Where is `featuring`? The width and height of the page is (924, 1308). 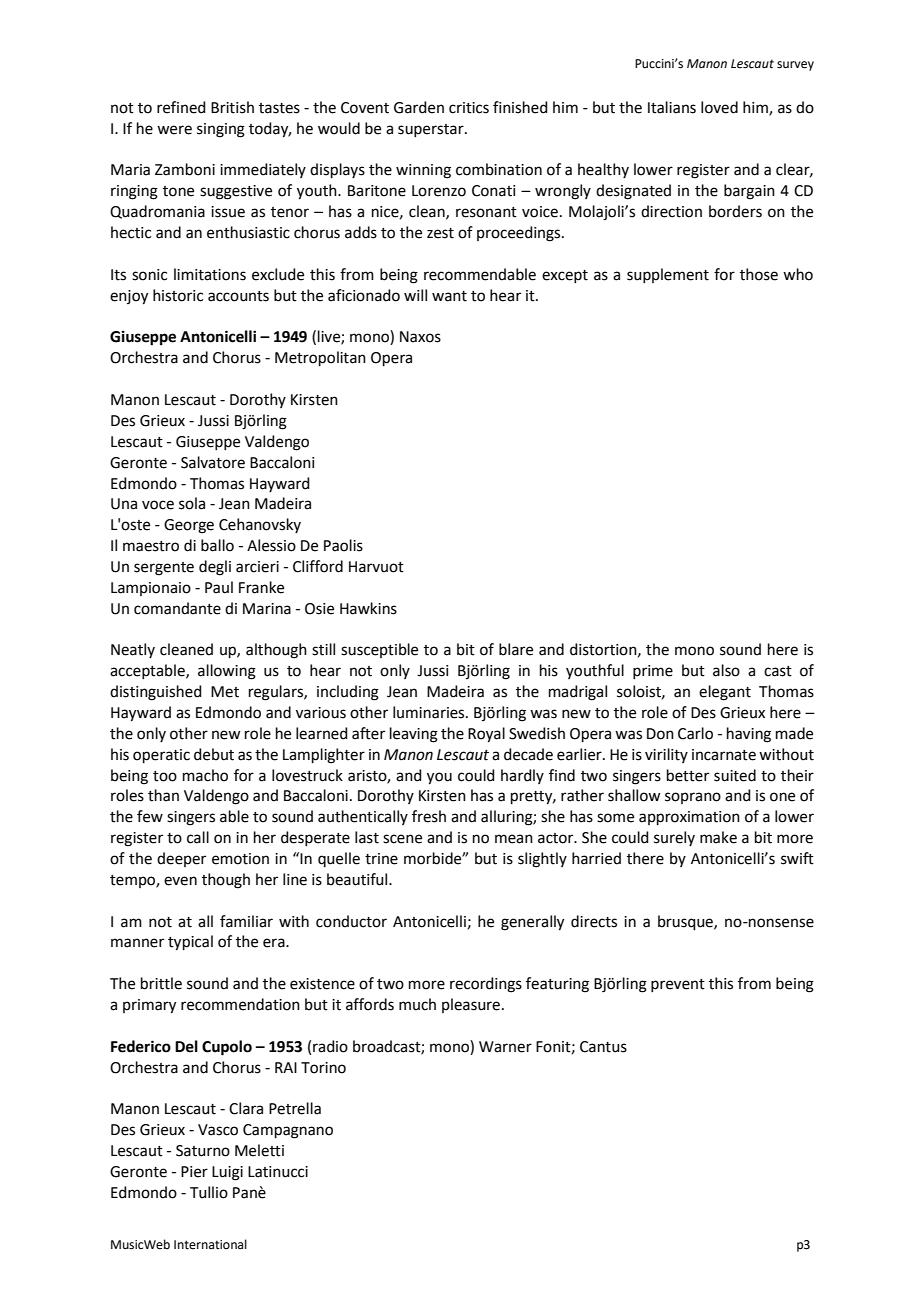
featuring is located at coordinates (557, 985).
